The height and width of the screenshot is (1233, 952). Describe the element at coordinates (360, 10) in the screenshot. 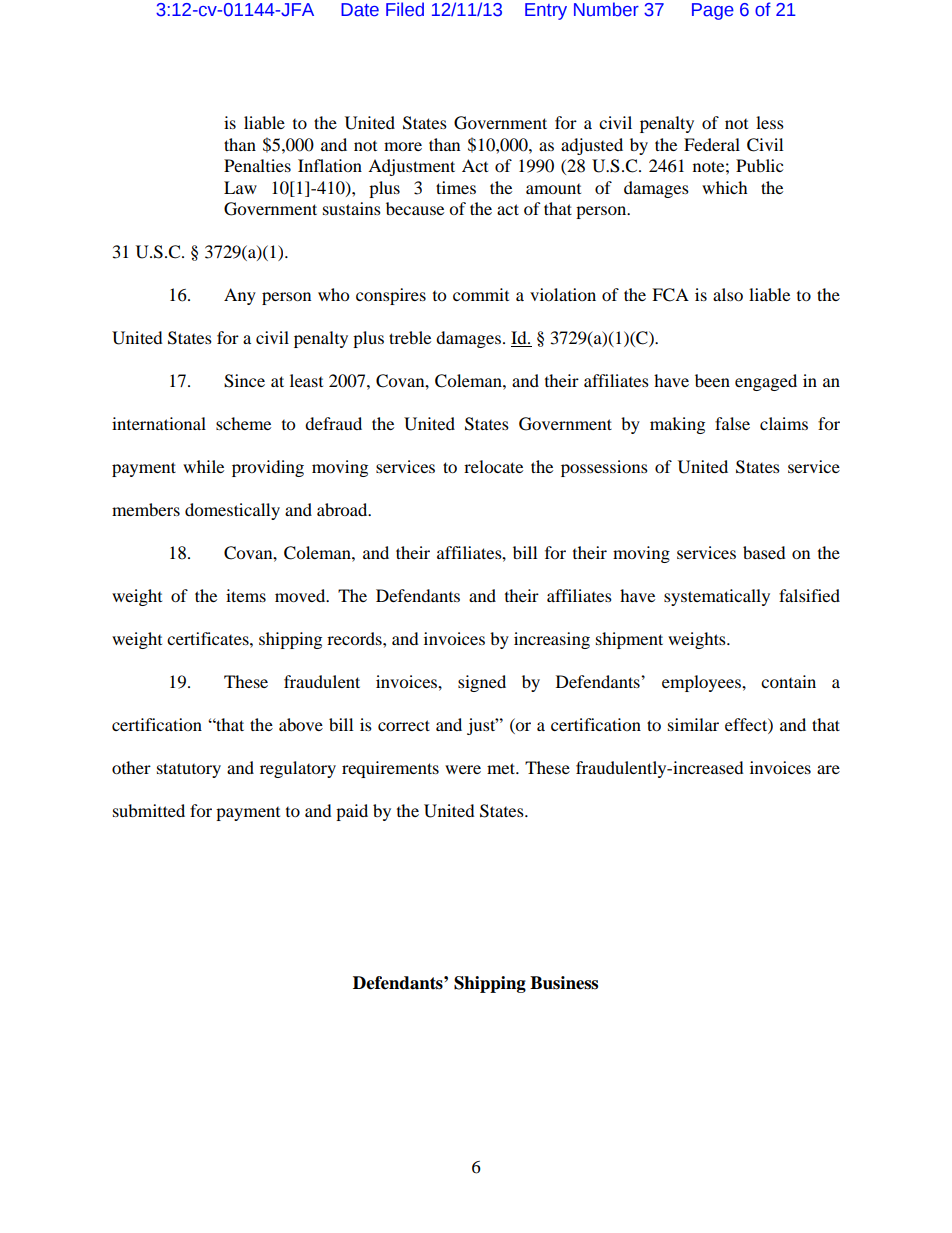

I see `Date` at that location.
